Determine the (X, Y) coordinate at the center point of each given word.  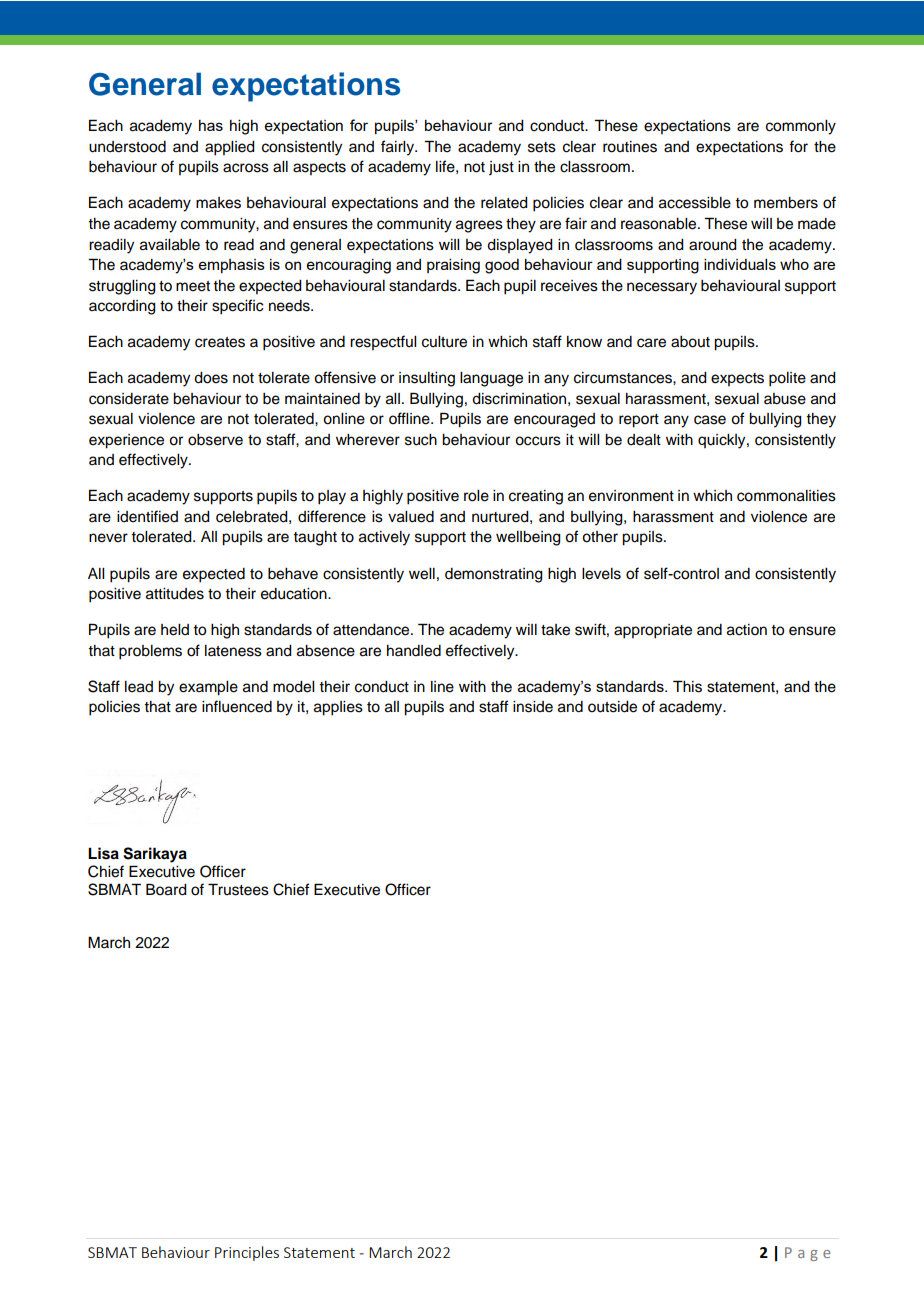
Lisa (103, 853)
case (710, 420)
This (687, 686)
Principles (247, 1253)
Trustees (238, 889)
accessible (695, 203)
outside (612, 707)
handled (414, 651)
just (501, 168)
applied (230, 148)
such (421, 440)
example (208, 688)
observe (215, 440)
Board (166, 889)
